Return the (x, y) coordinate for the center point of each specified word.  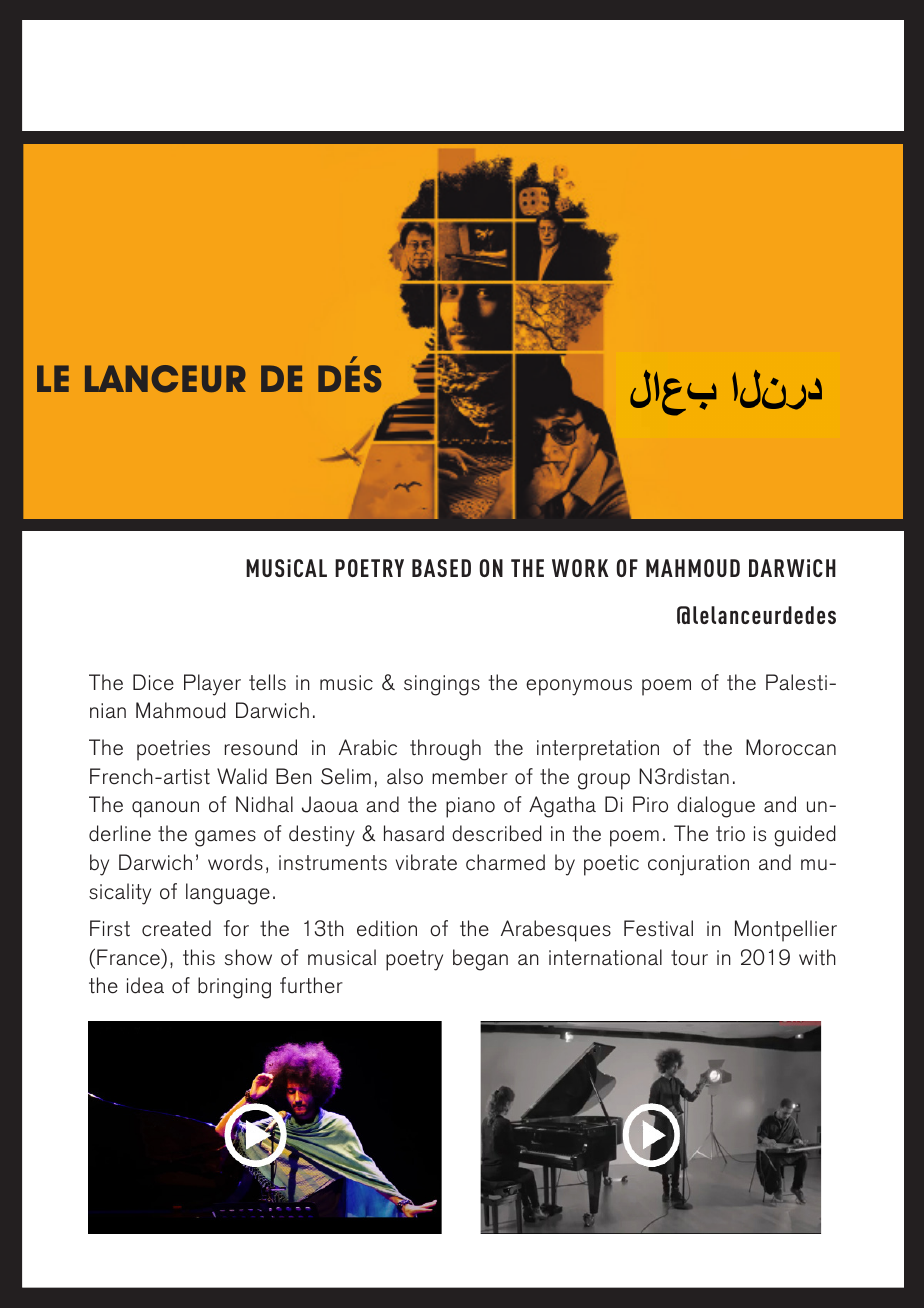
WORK (580, 568)
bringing (234, 988)
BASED (441, 568)
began (480, 960)
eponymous (579, 687)
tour (689, 958)
